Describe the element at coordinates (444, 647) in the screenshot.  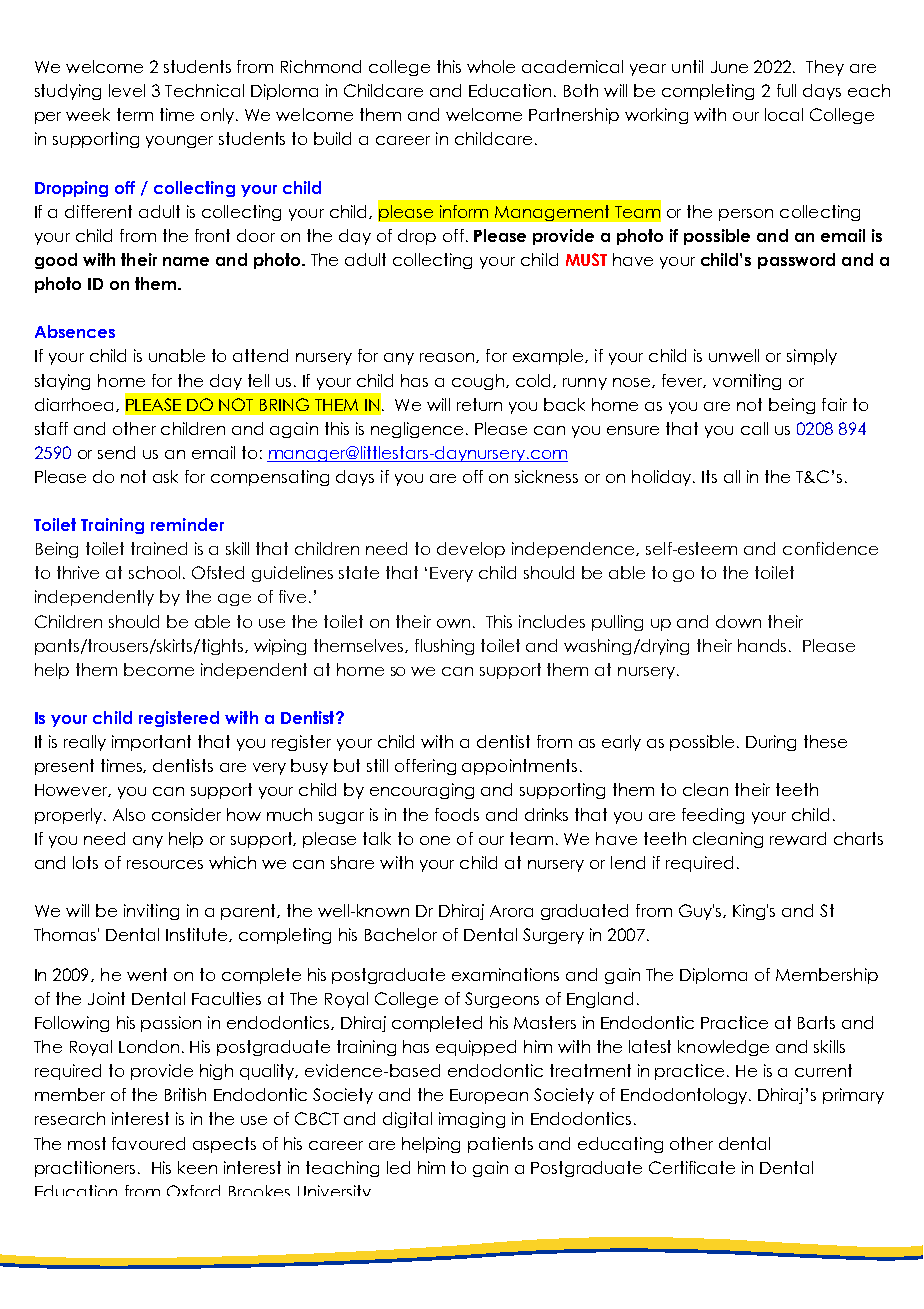
I see `flushing` at that location.
